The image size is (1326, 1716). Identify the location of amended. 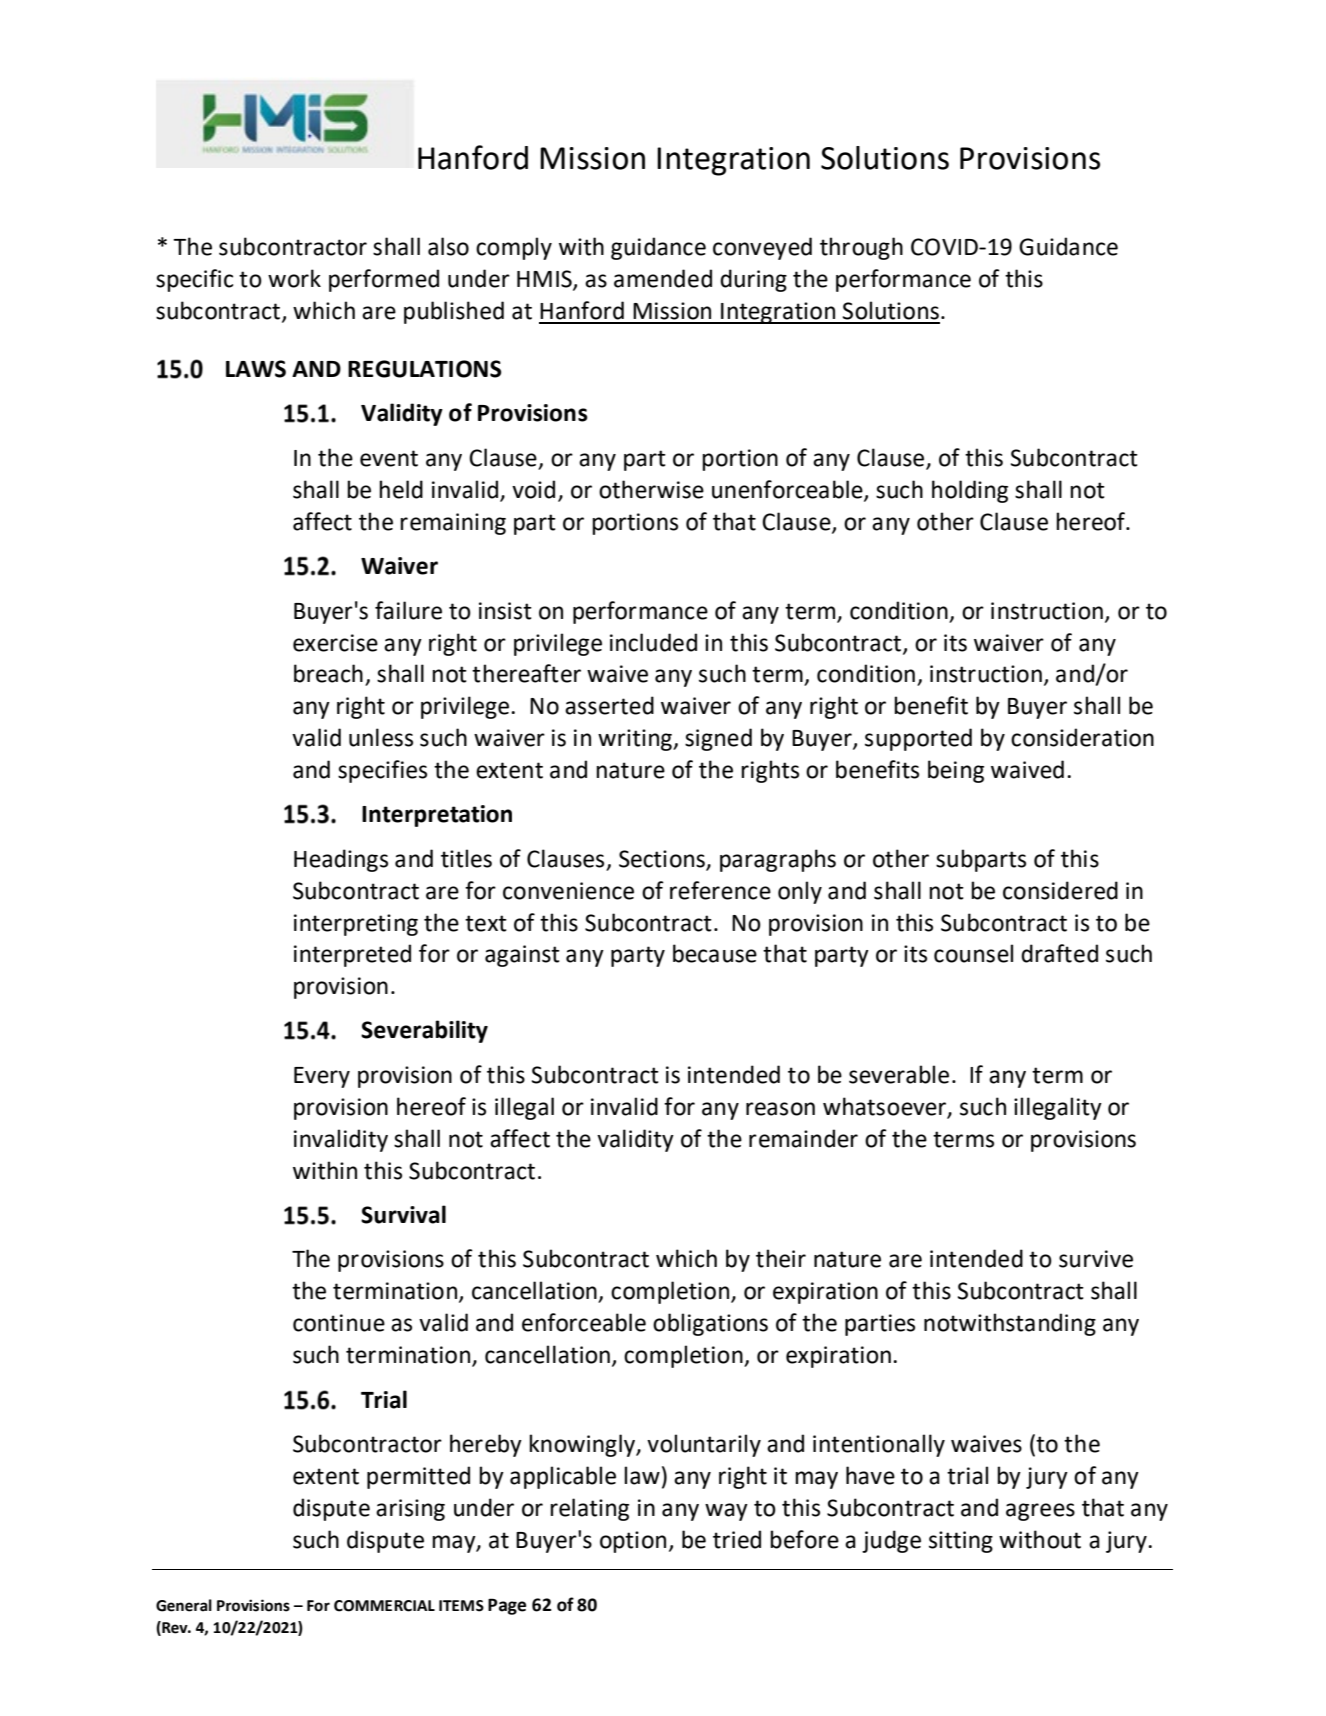
(663, 278).
